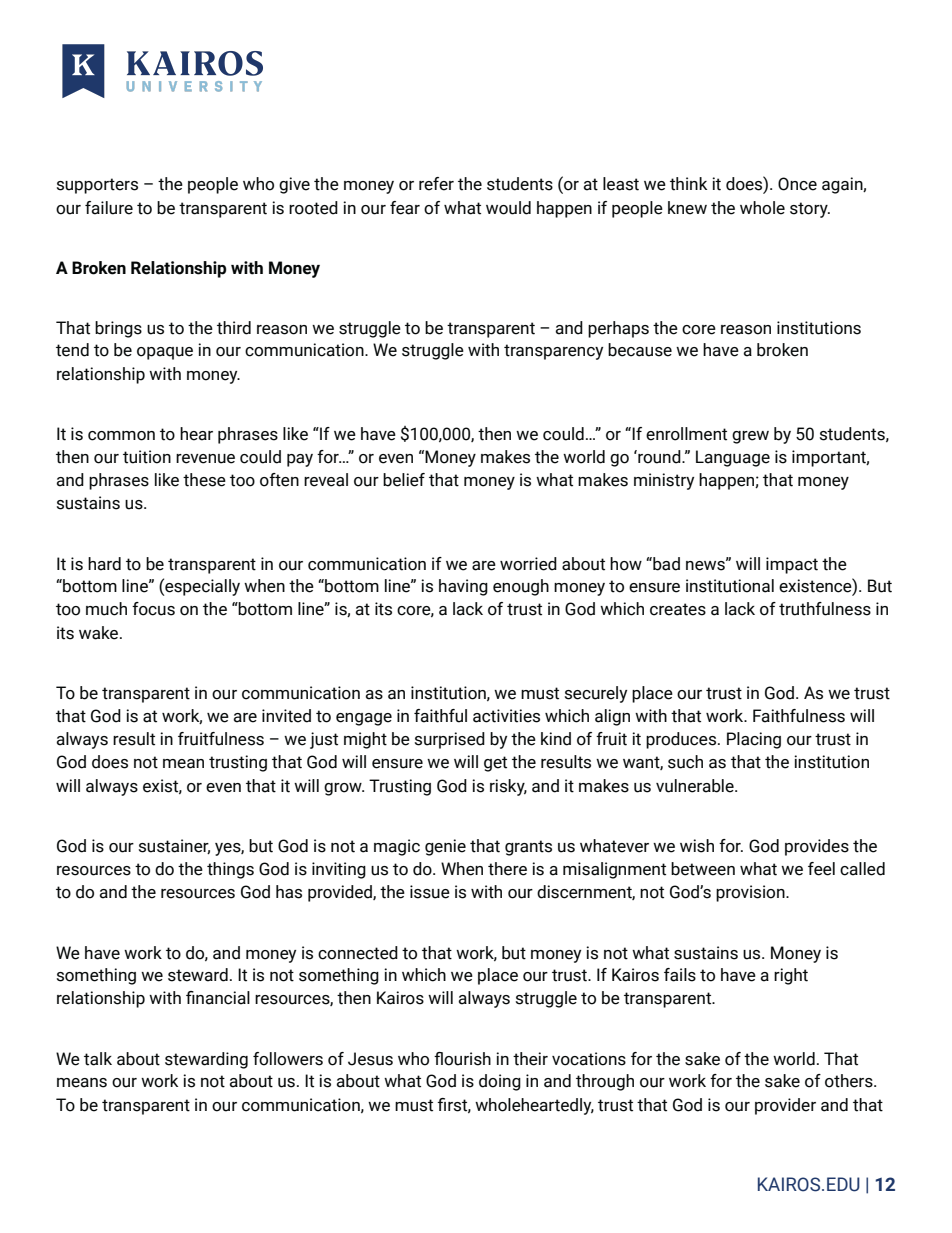 This screenshot has height=1233, width=952. What do you see at coordinates (430, 892) in the screenshot?
I see `issue` at bounding box center [430, 892].
